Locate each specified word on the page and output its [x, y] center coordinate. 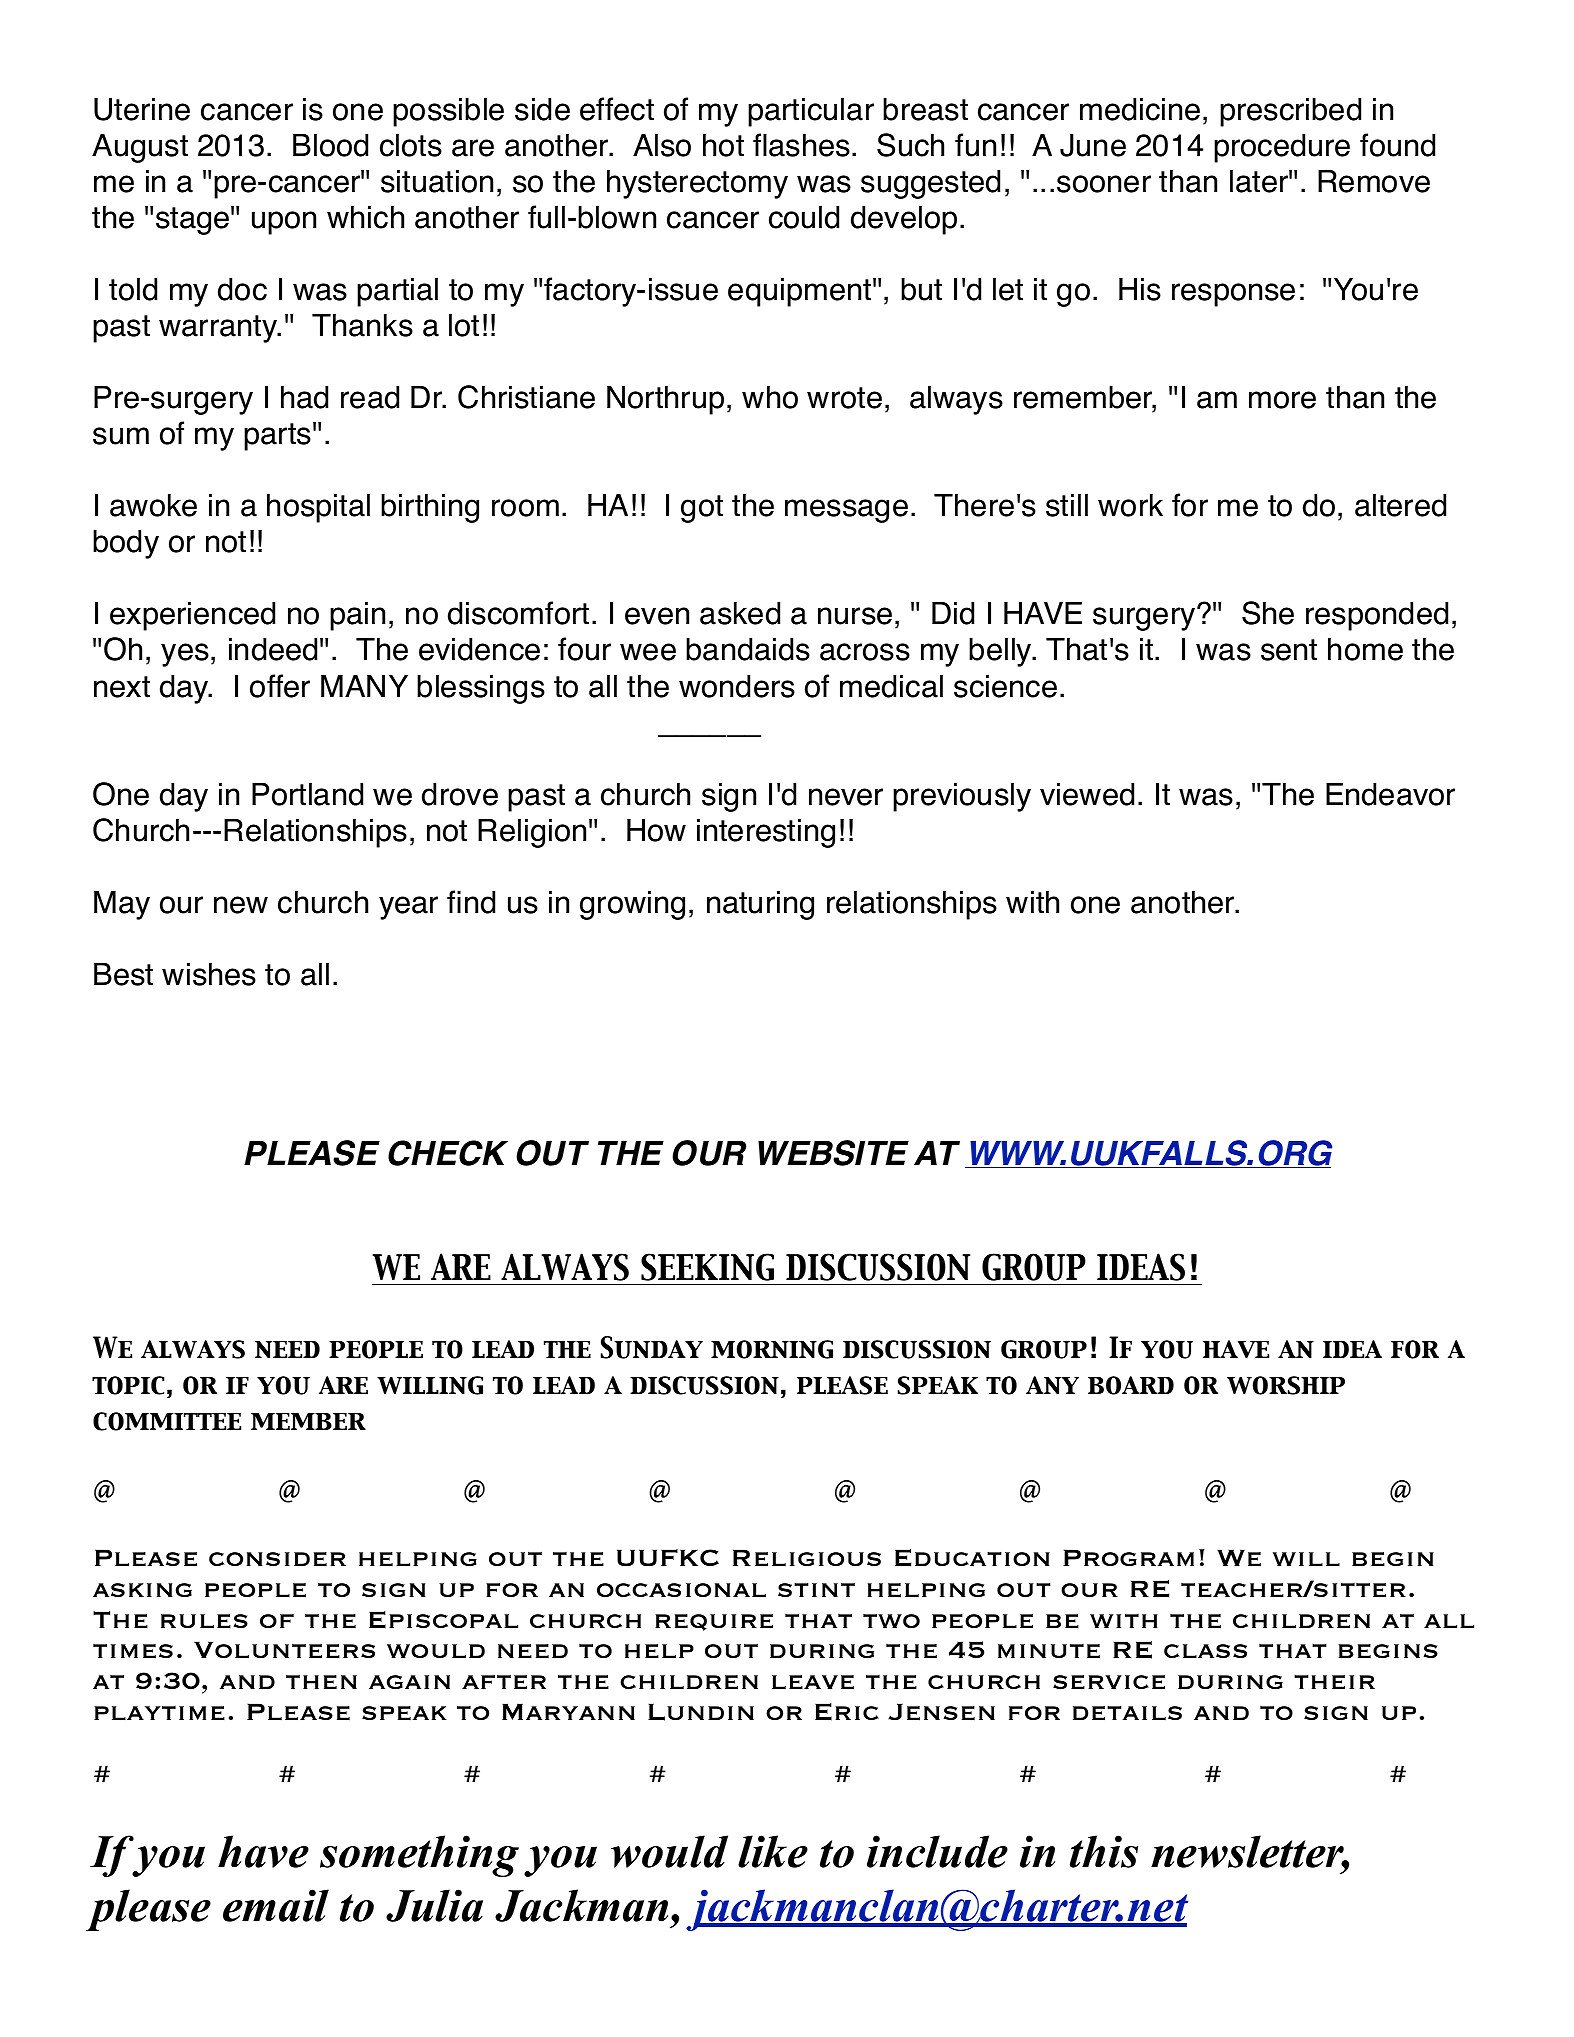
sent [1289, 650]
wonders [737, 686]
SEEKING [707, 1267]
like [773, 1851]
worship [1286, 1385]
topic [128, 1385]
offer [280, 686]
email [276, 1905]
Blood [330, 145]
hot [723, 145]
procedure [1282, 148]
